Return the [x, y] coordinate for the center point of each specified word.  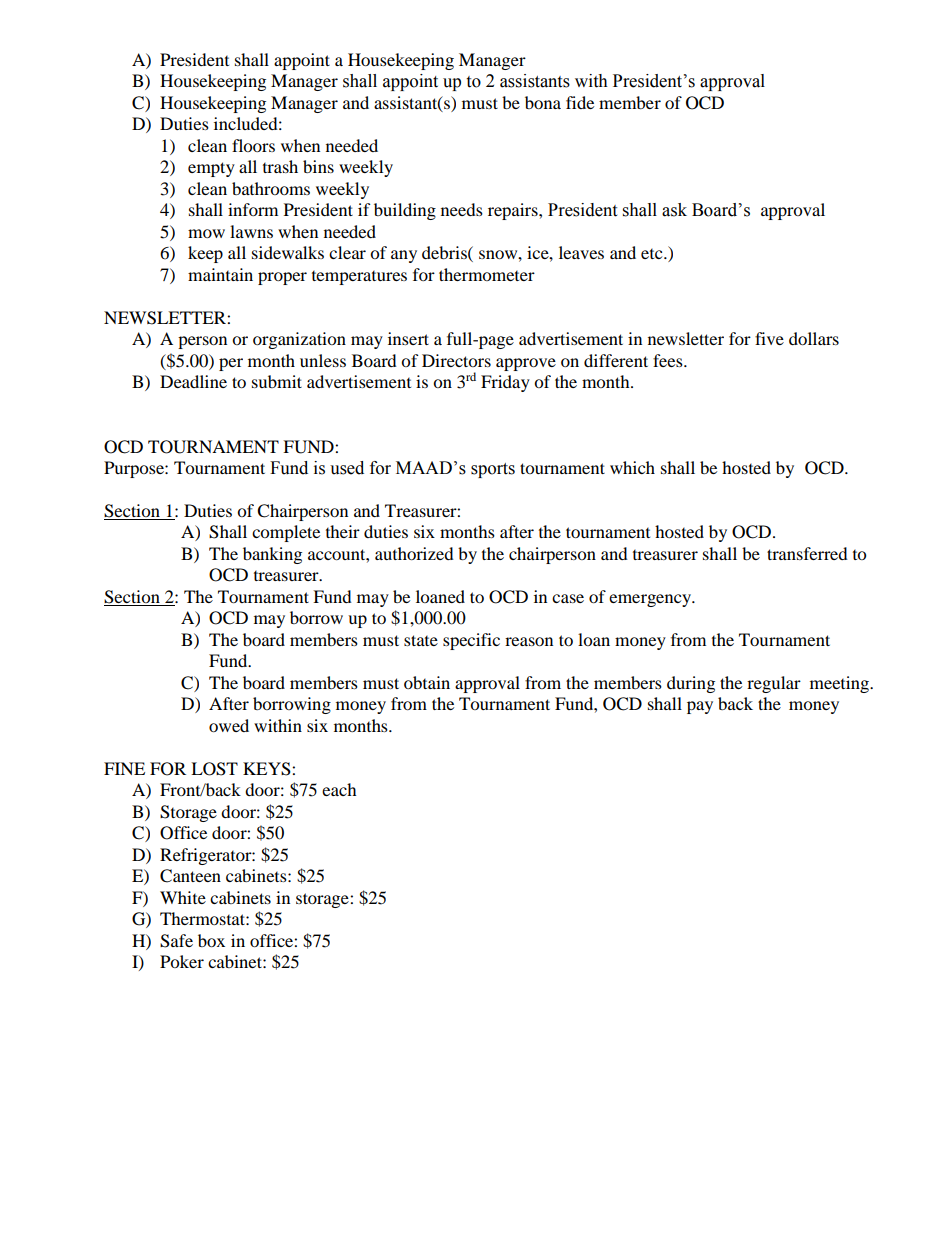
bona [543, 102]
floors [253, 145]
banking [272, 555]
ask [674, 210]
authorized [414, 553]
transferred [807, 553]
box [211, 940]
